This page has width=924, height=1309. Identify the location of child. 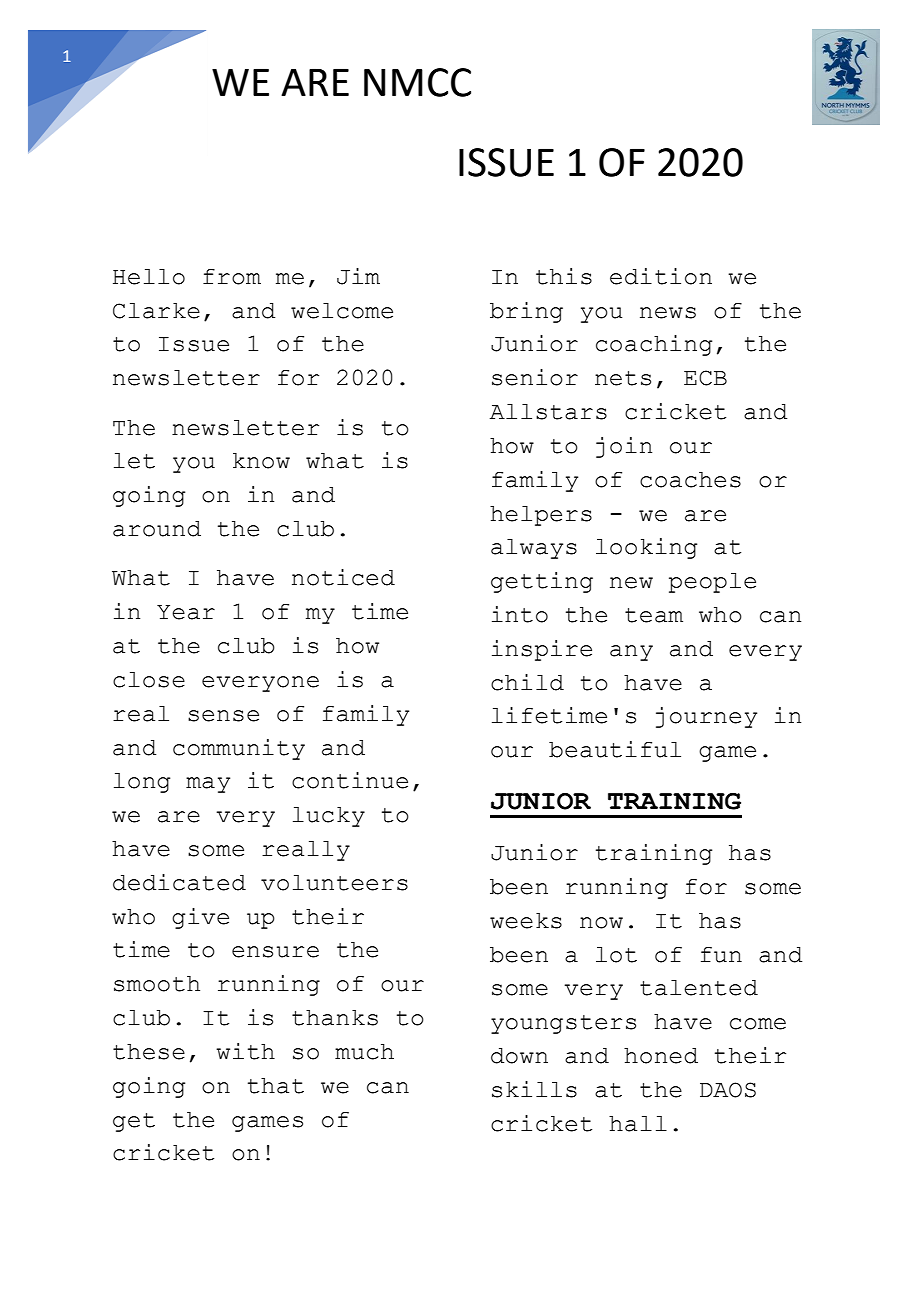
(527, 682).
